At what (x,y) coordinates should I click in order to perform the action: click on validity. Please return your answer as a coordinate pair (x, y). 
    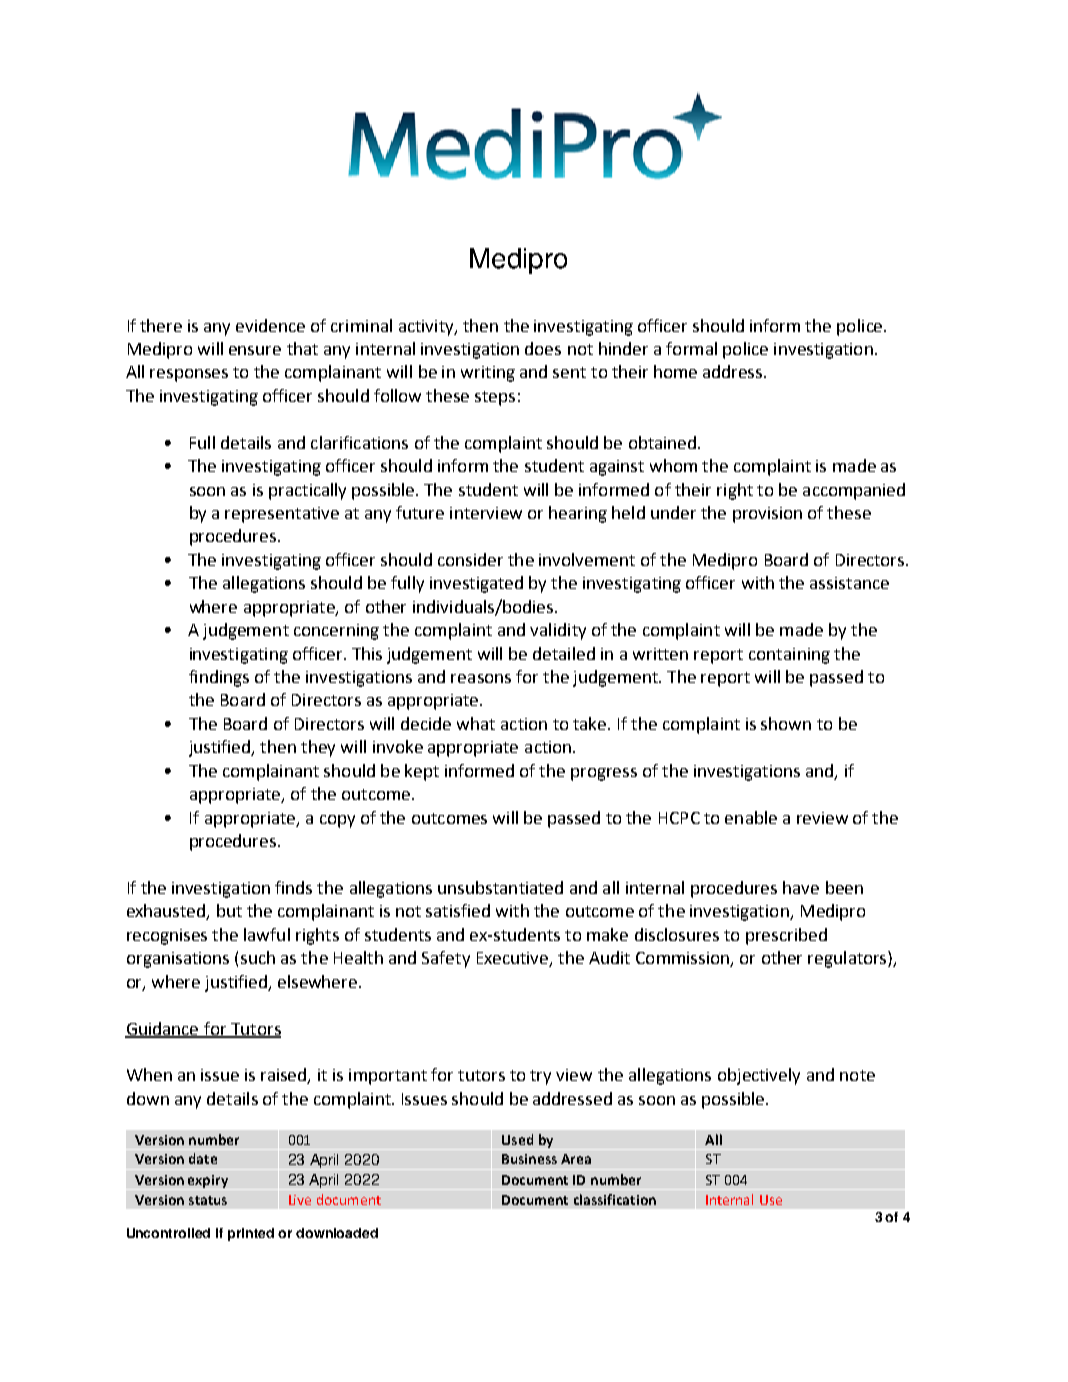
    Looking at the image, I should click on (558, 631).
